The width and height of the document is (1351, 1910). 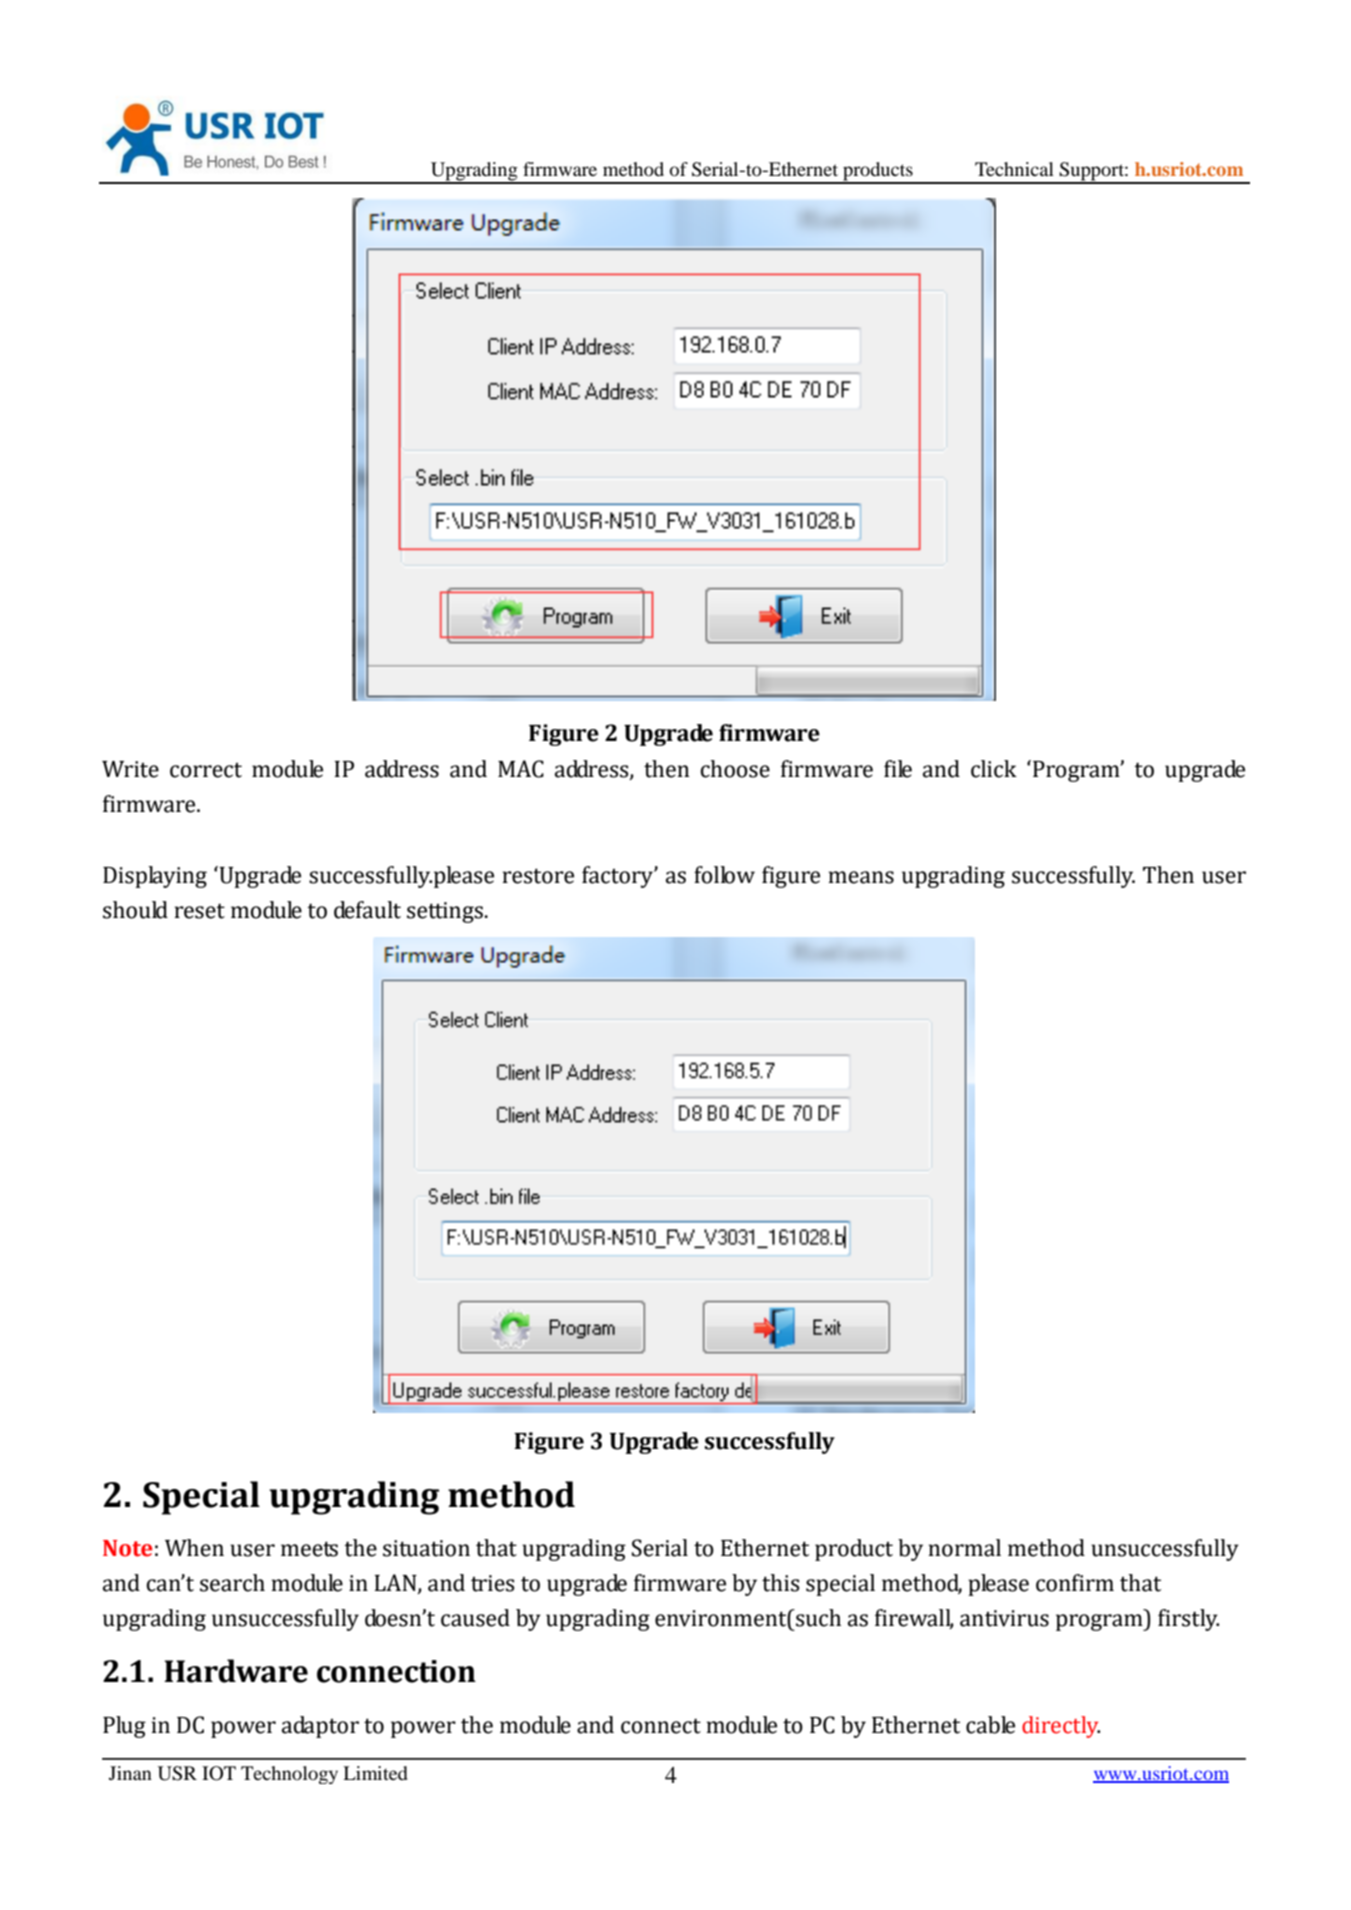 What do you see at coordinates (780, 1583) in the document?
I see `this` at bounding box center [780, 1583].
